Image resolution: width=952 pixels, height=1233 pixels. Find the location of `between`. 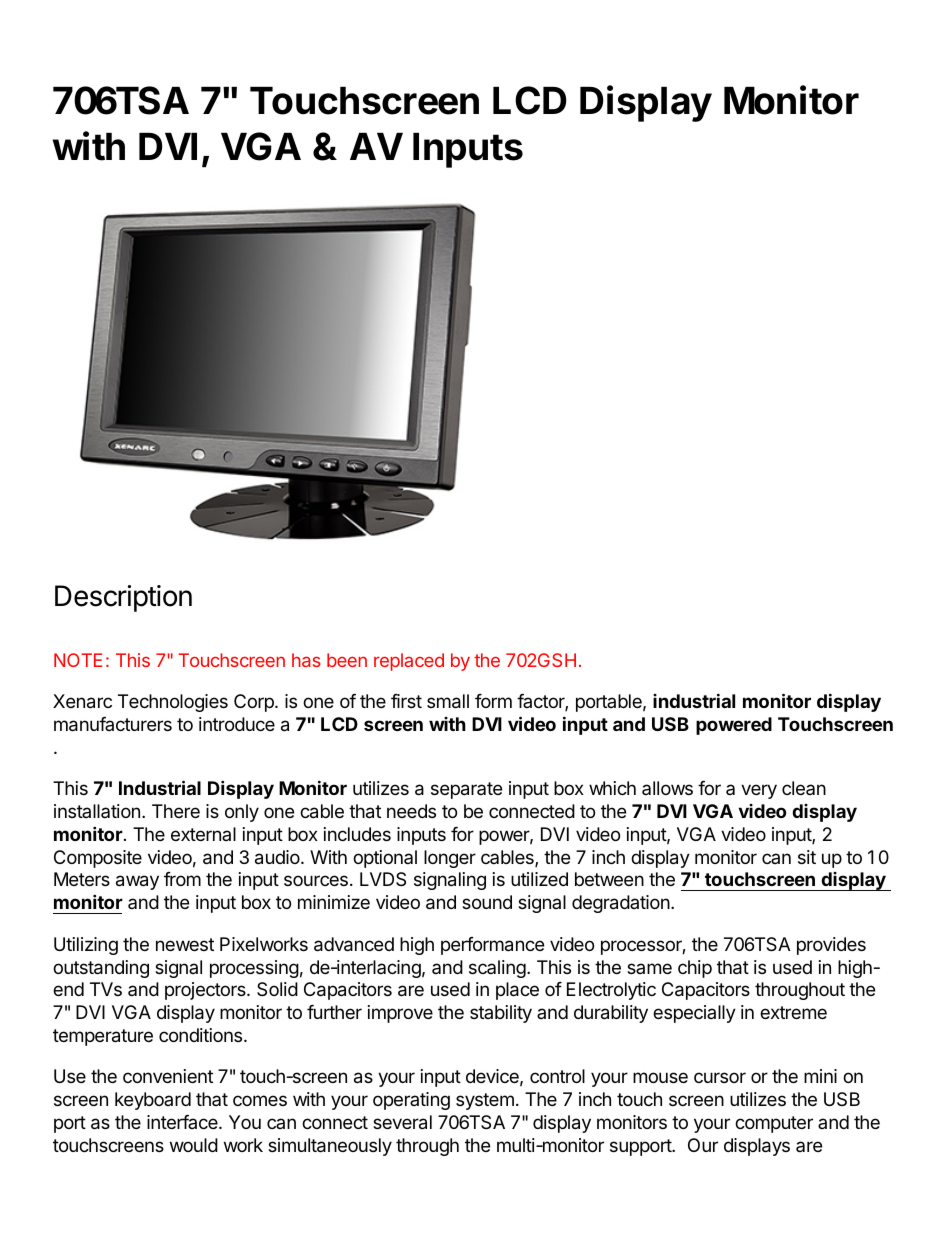

between is located at coordinates (609, 879).
